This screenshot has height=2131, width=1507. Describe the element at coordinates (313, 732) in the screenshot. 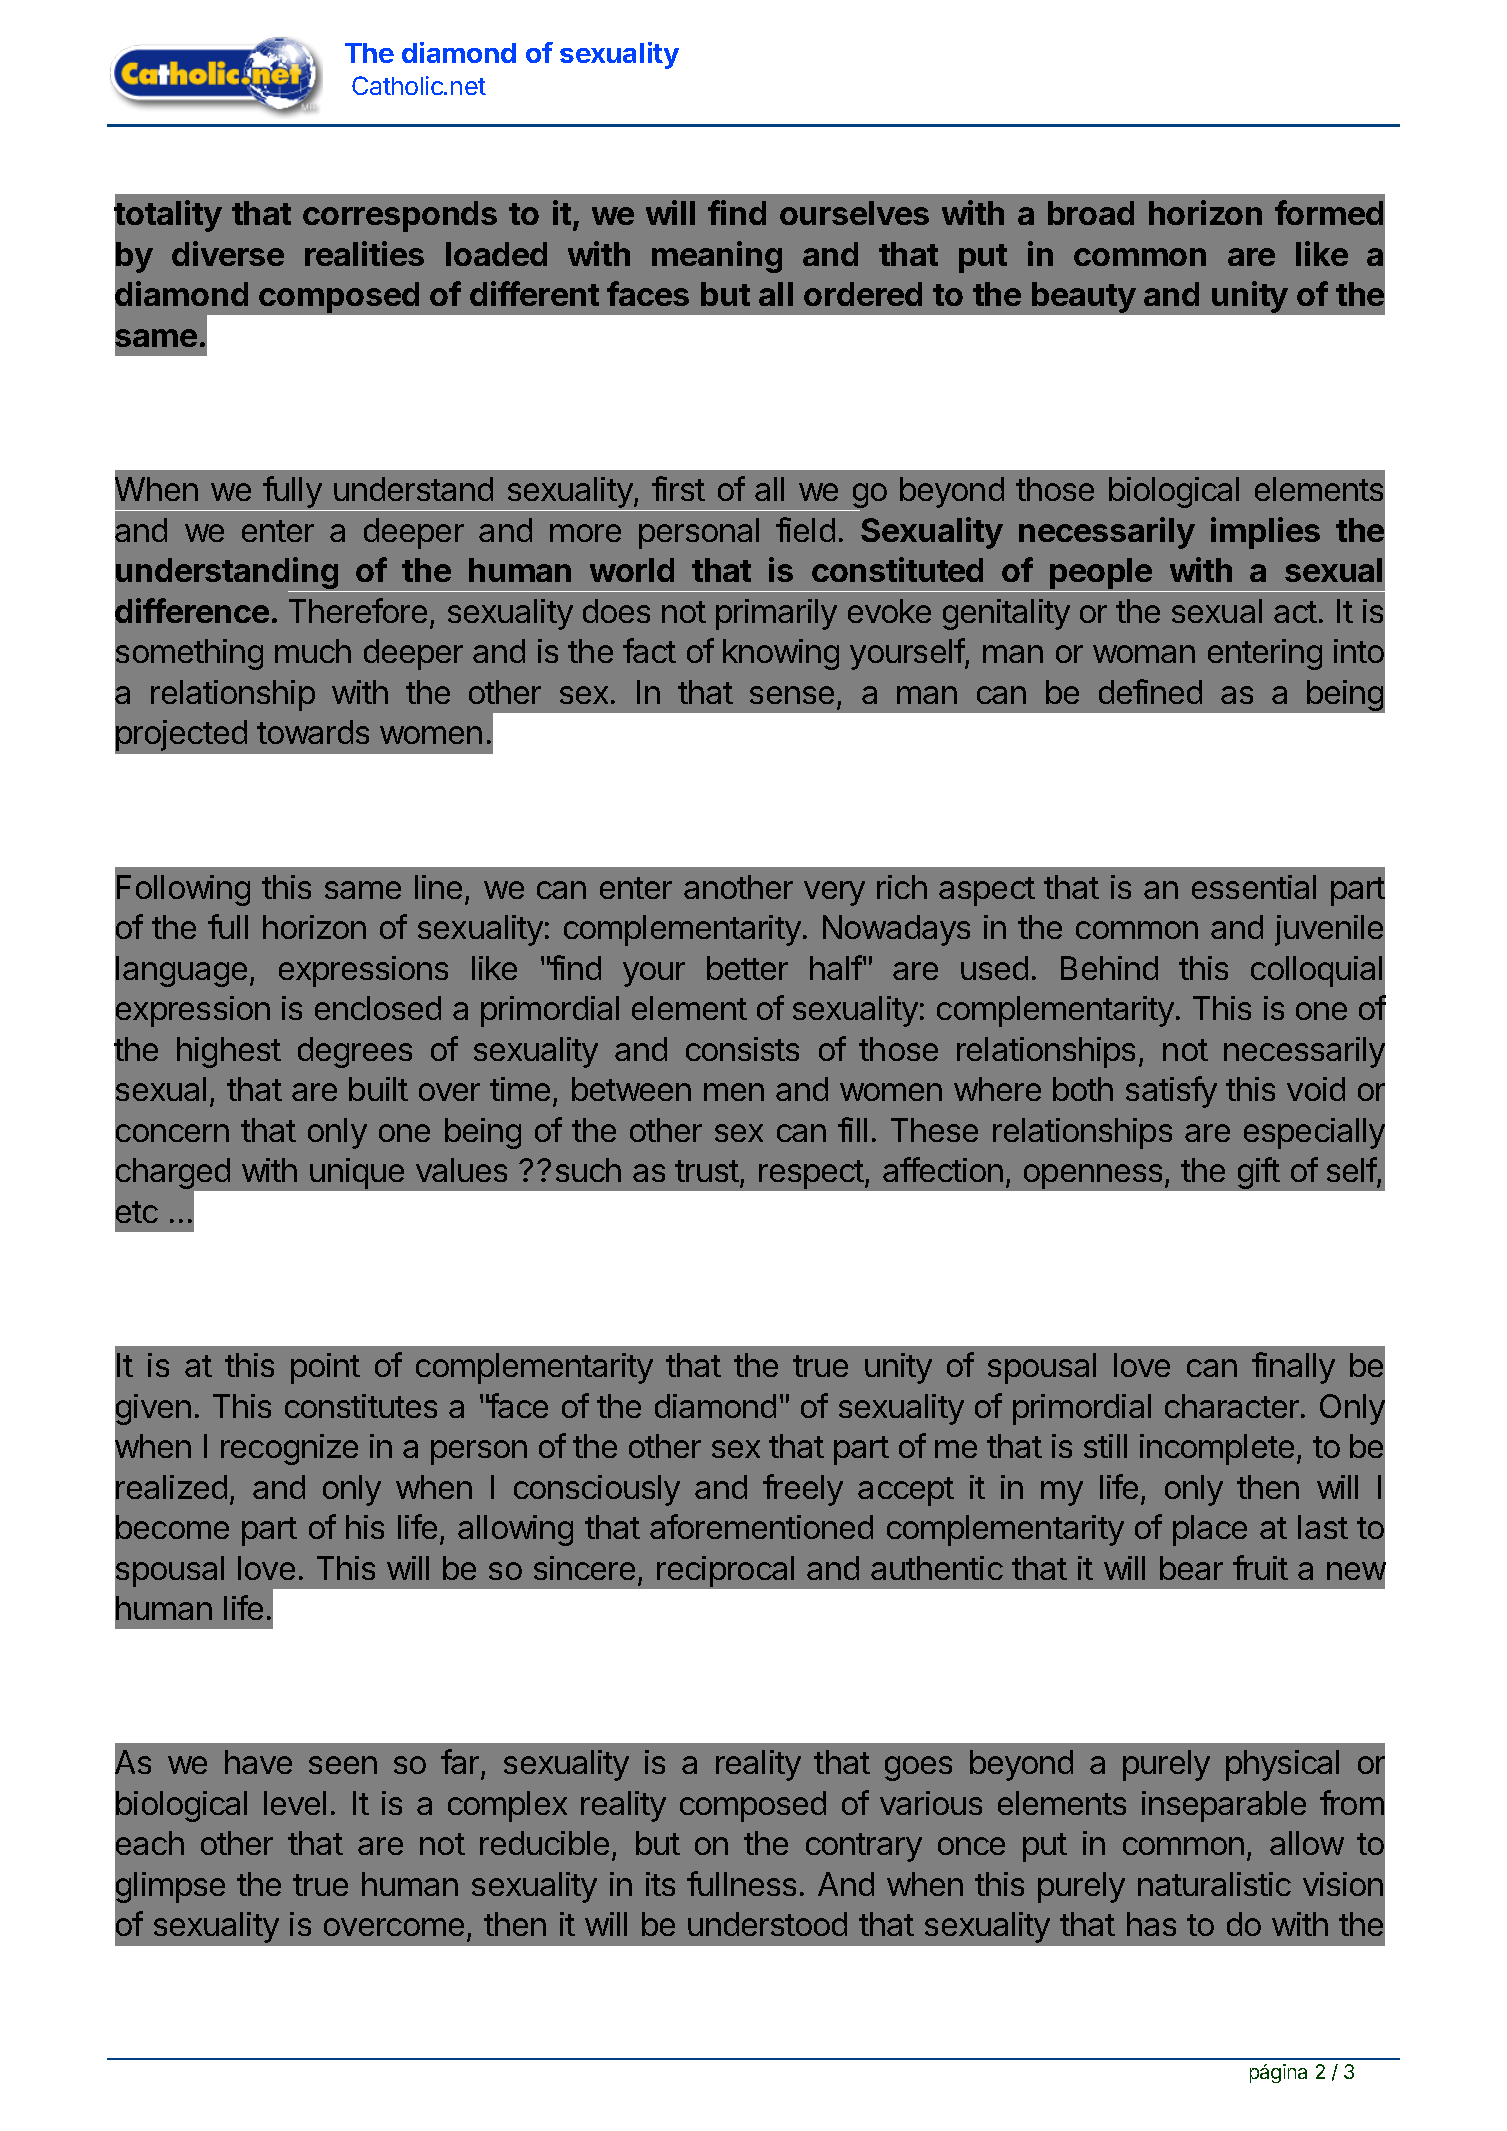

I see `towards` at that location.
